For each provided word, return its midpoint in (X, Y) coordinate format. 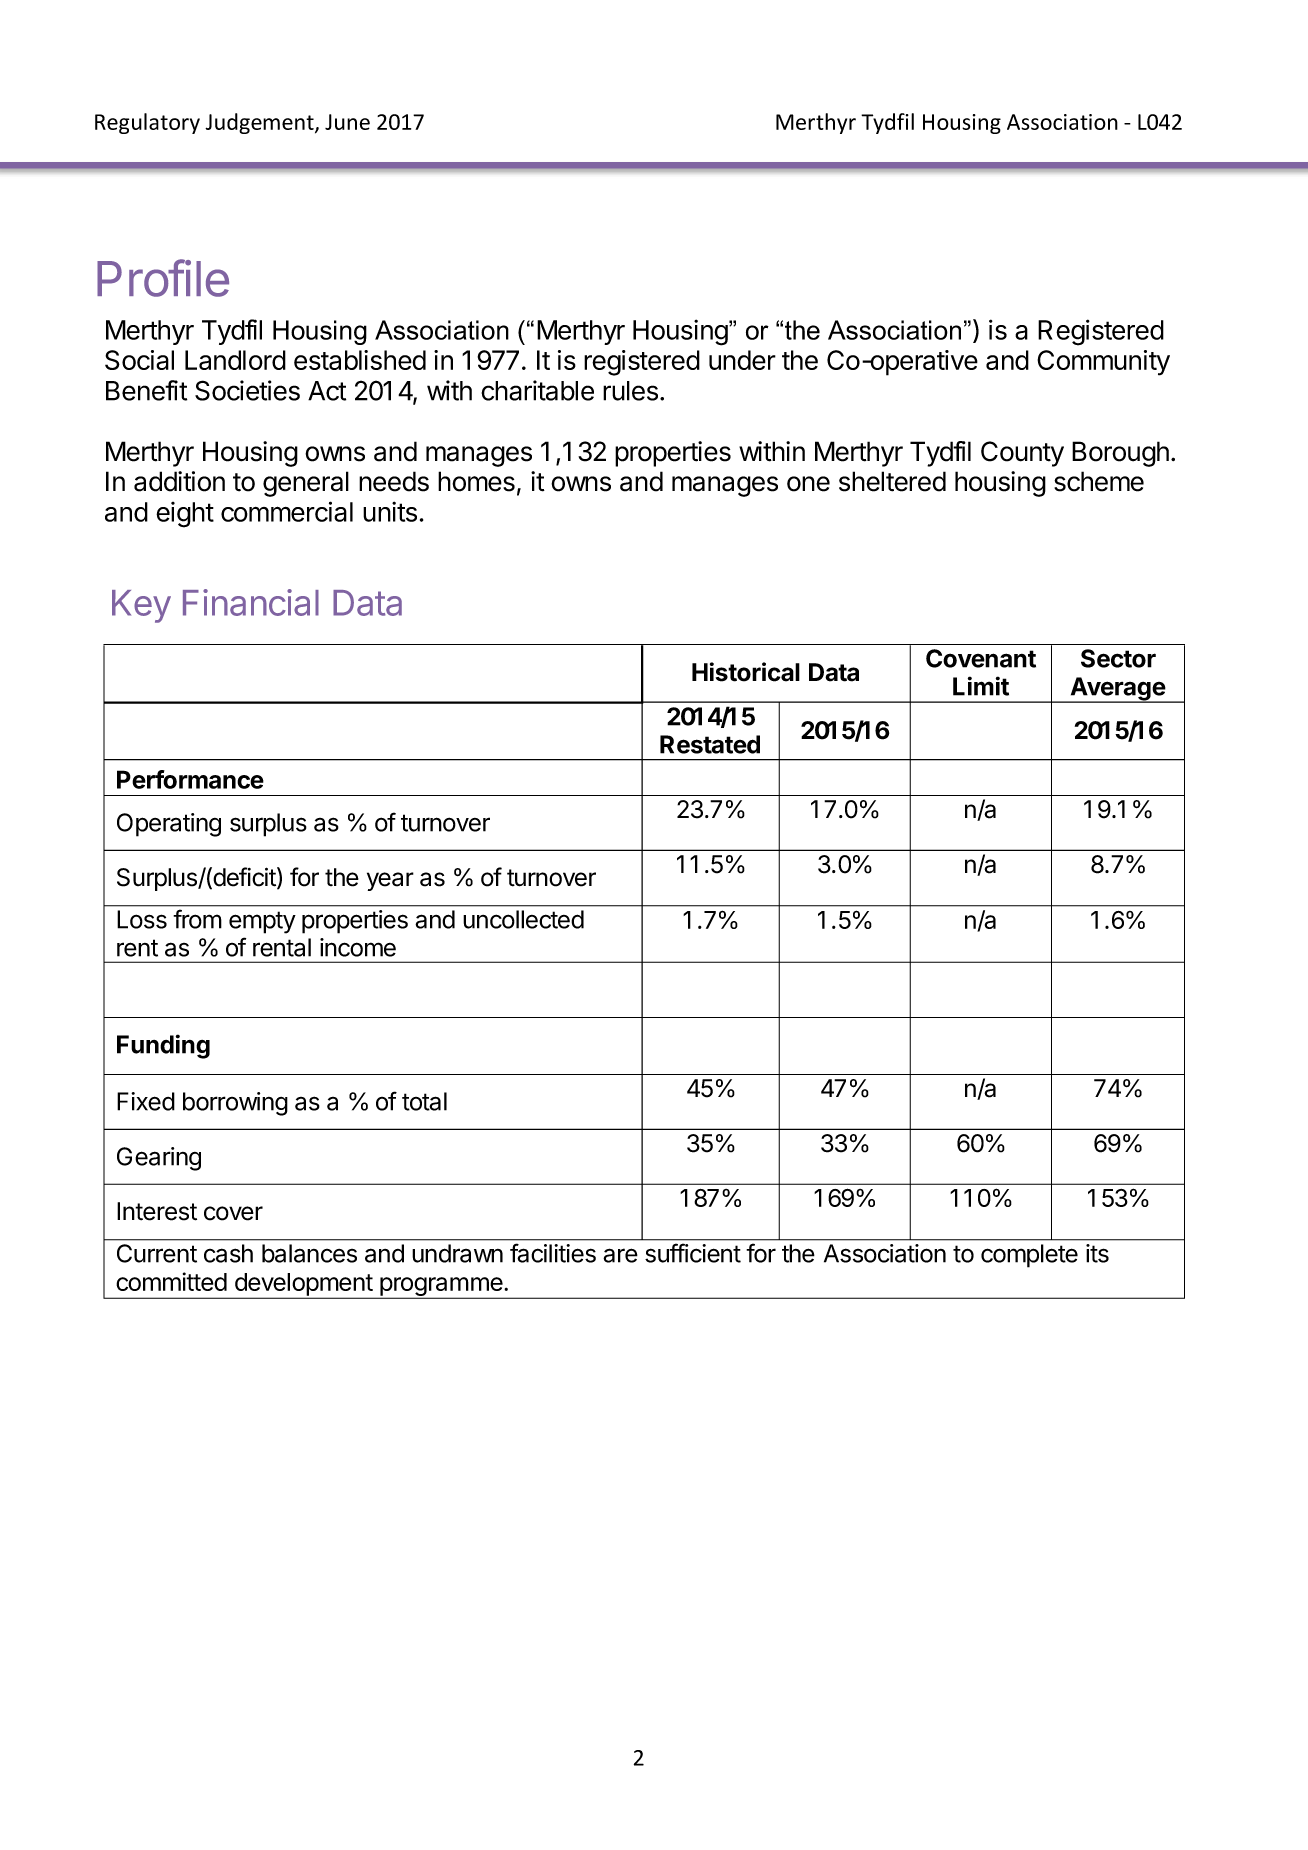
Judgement (260, 123)
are (620, 1255)
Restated (710, 744)
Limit (981, 686)
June (347, 122)
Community (1103, 363)
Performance (190, 779)
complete (1029, 1256)
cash (228, 1253)
